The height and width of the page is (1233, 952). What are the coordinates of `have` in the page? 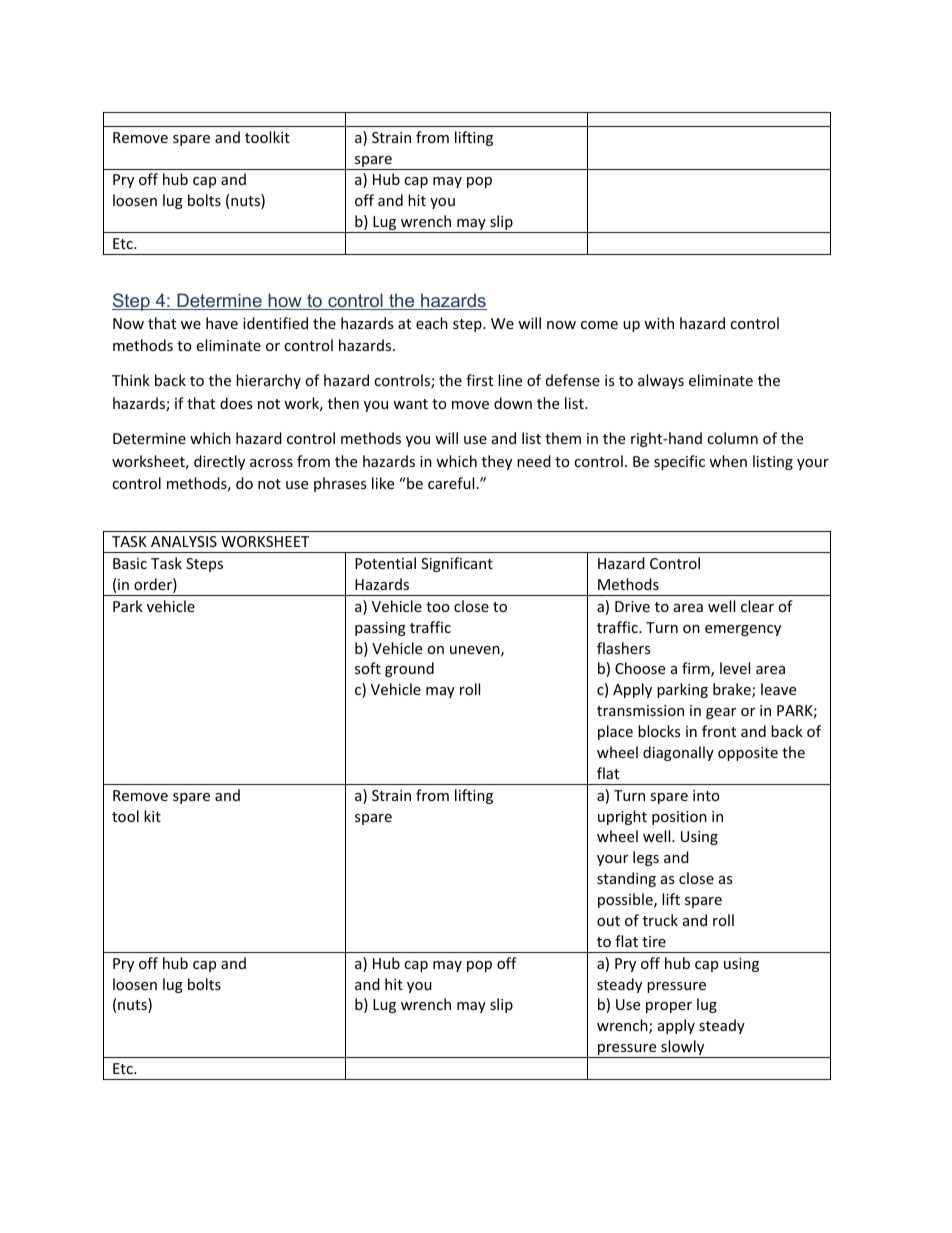 It's located at (222, 323).
